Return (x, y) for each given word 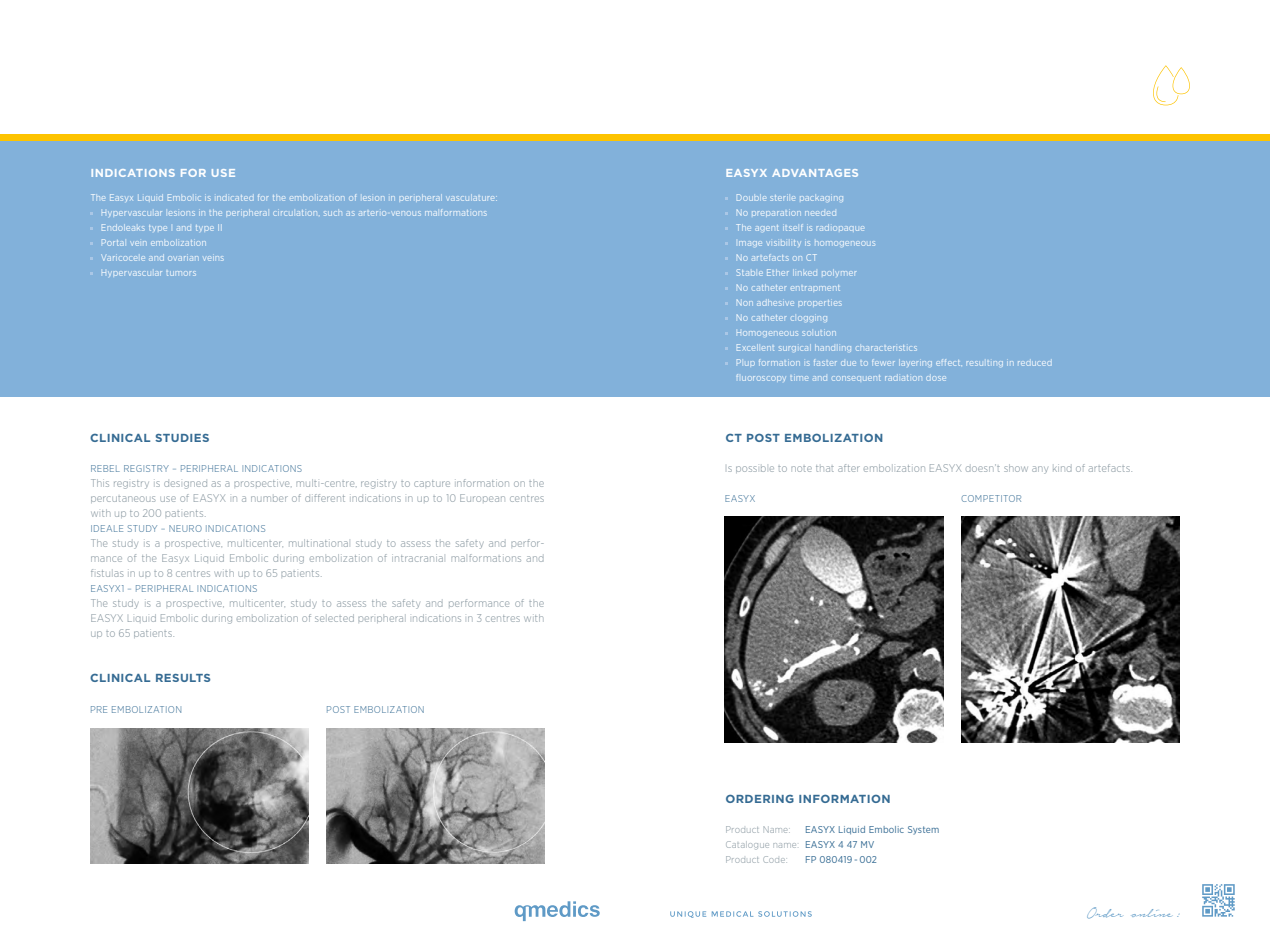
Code (774, 859)
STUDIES (182, 438)
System (923, 830)
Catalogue (747, 845)
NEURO (185, 528)
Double (751, 197)
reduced (1034, 363)
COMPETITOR (991, 498)
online (1151, 913)
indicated (235, 198)
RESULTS (183, 678)
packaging (821, 199)
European (482, 498)
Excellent (755, 347)
